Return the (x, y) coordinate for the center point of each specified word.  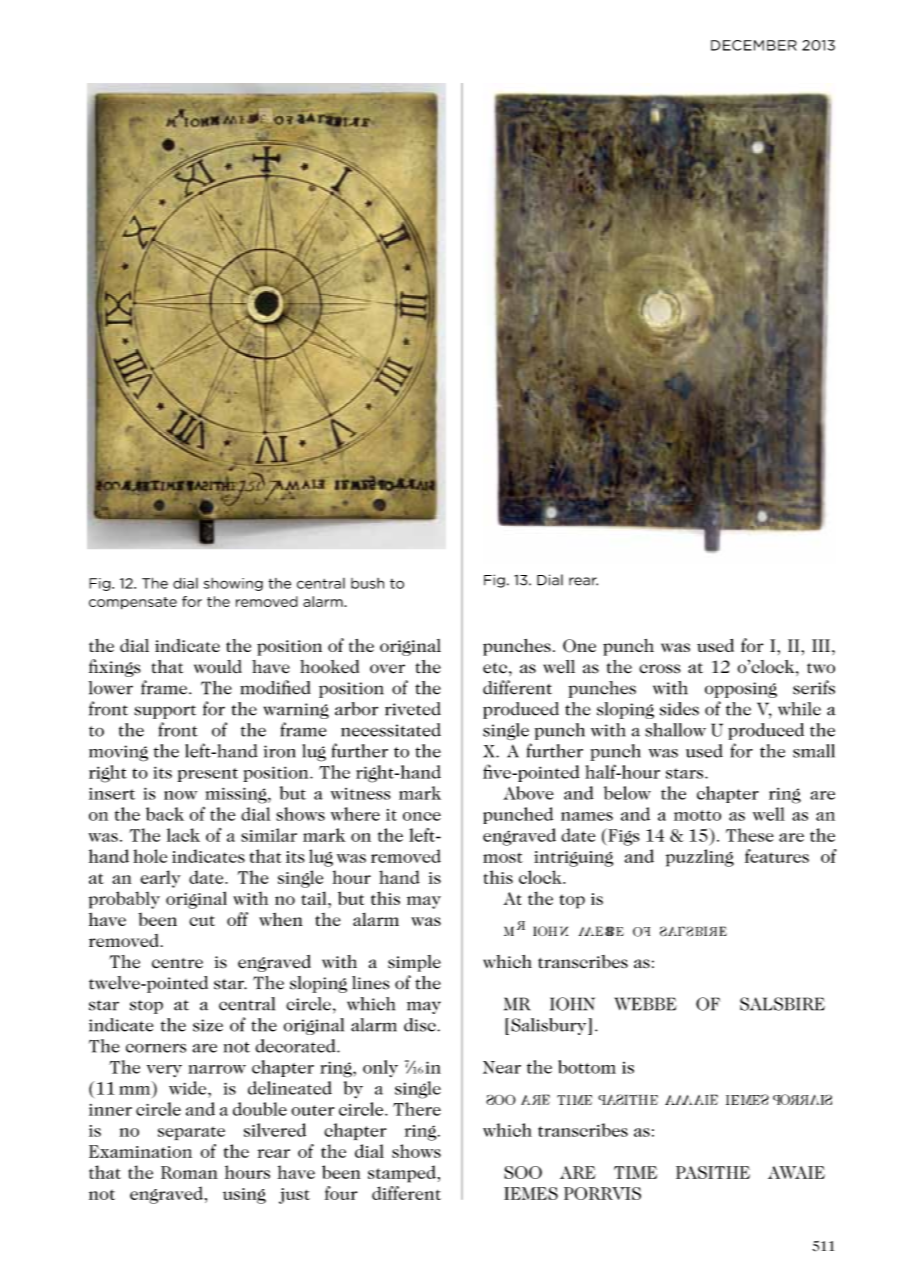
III (821, 645)
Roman (189, 1172)
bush (367, 583)
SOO (523, 1172)
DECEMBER (754, 45)
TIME (636, 1172)
